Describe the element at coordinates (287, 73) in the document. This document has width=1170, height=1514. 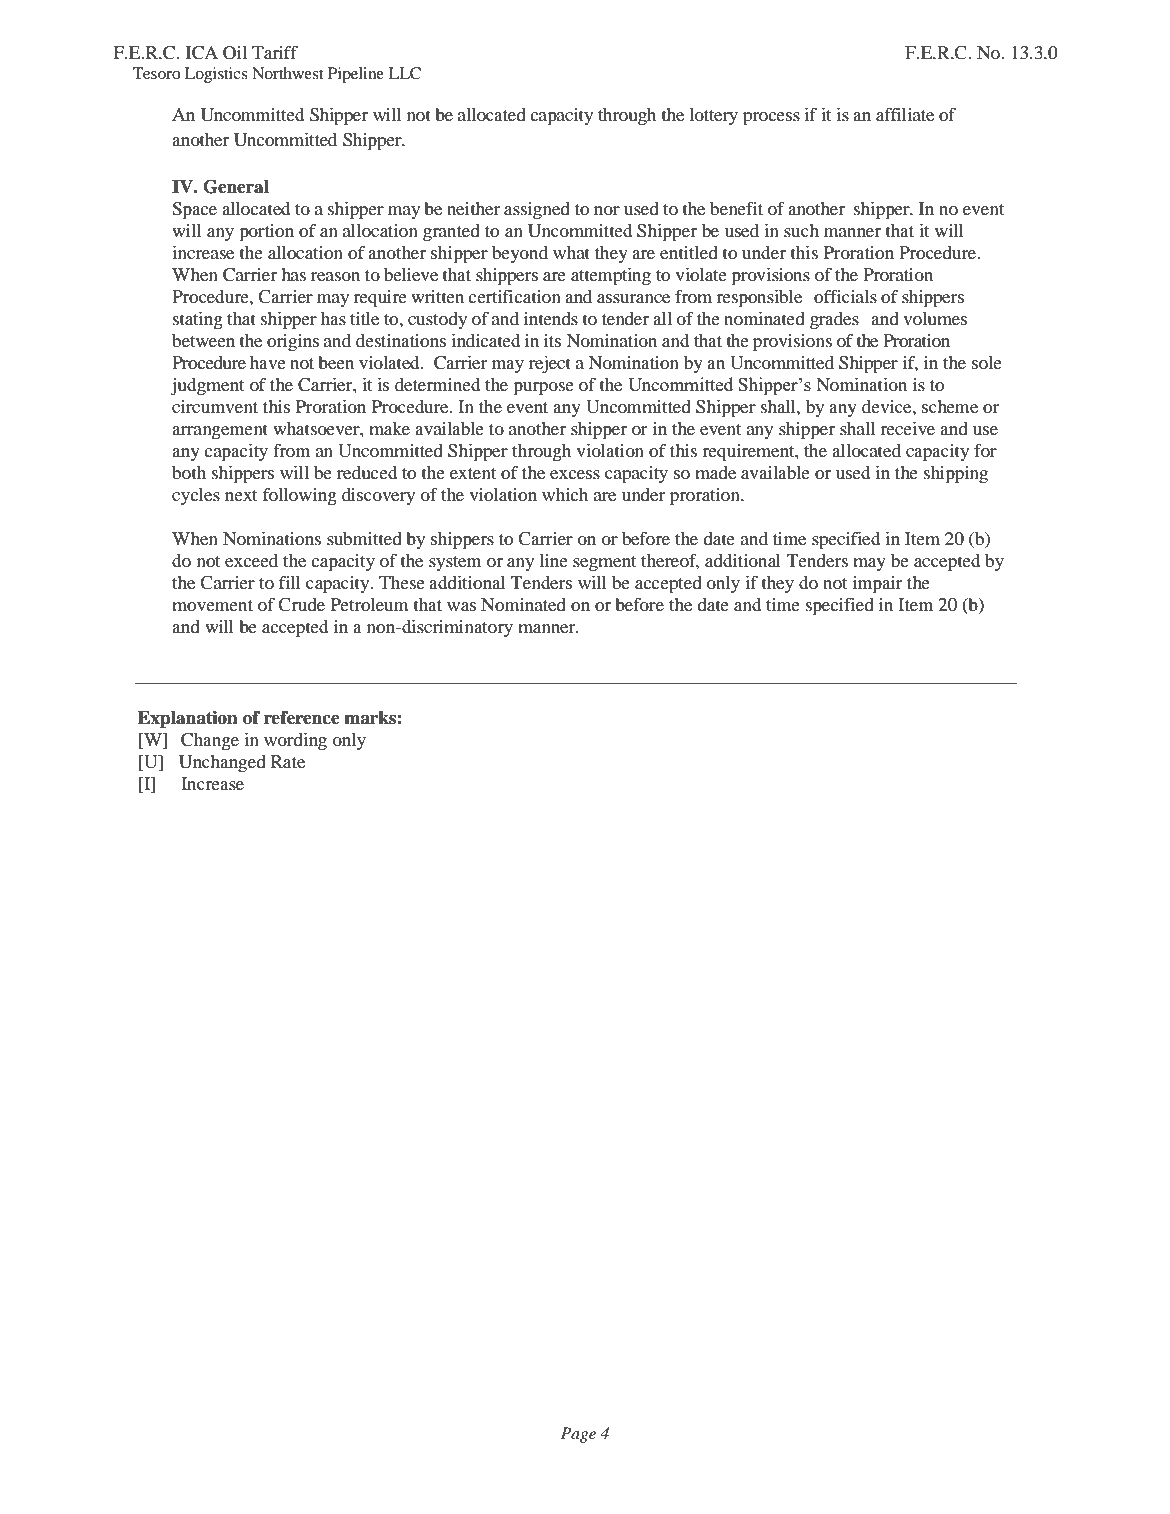
I see `Northwest` at that location.
